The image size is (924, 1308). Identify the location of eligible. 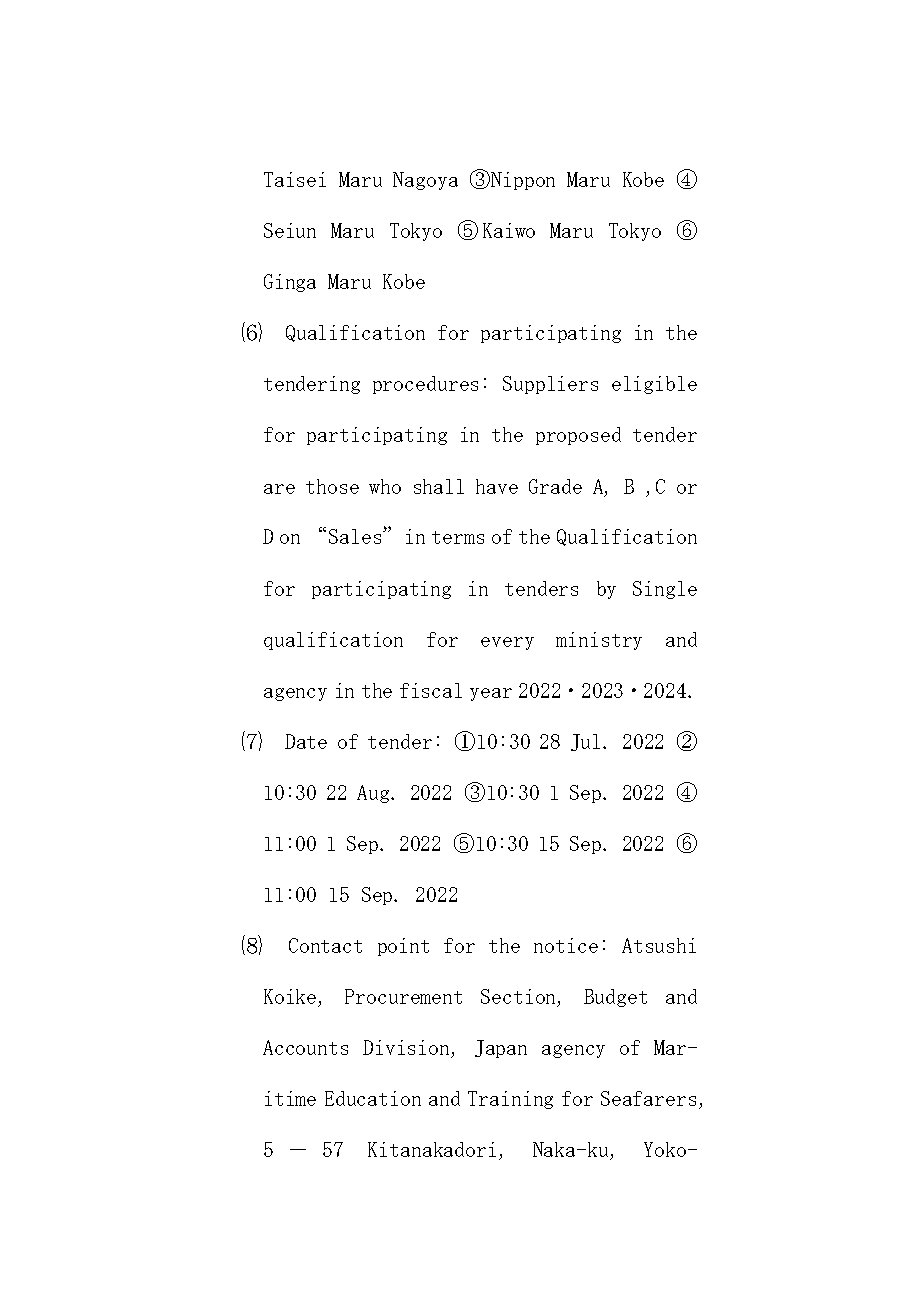
(654, 385).
